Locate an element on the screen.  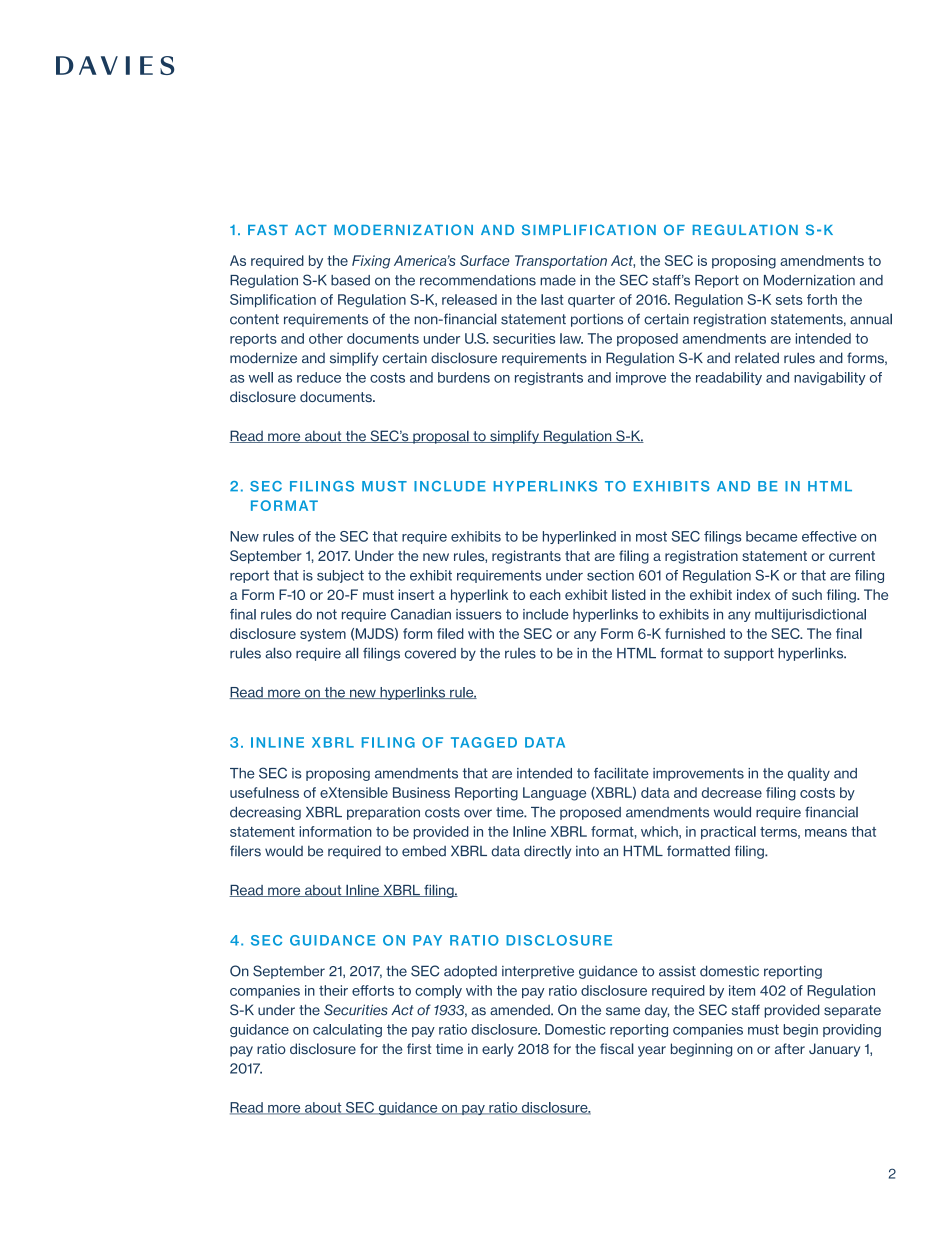
support is located at coordinates (749, 654).
